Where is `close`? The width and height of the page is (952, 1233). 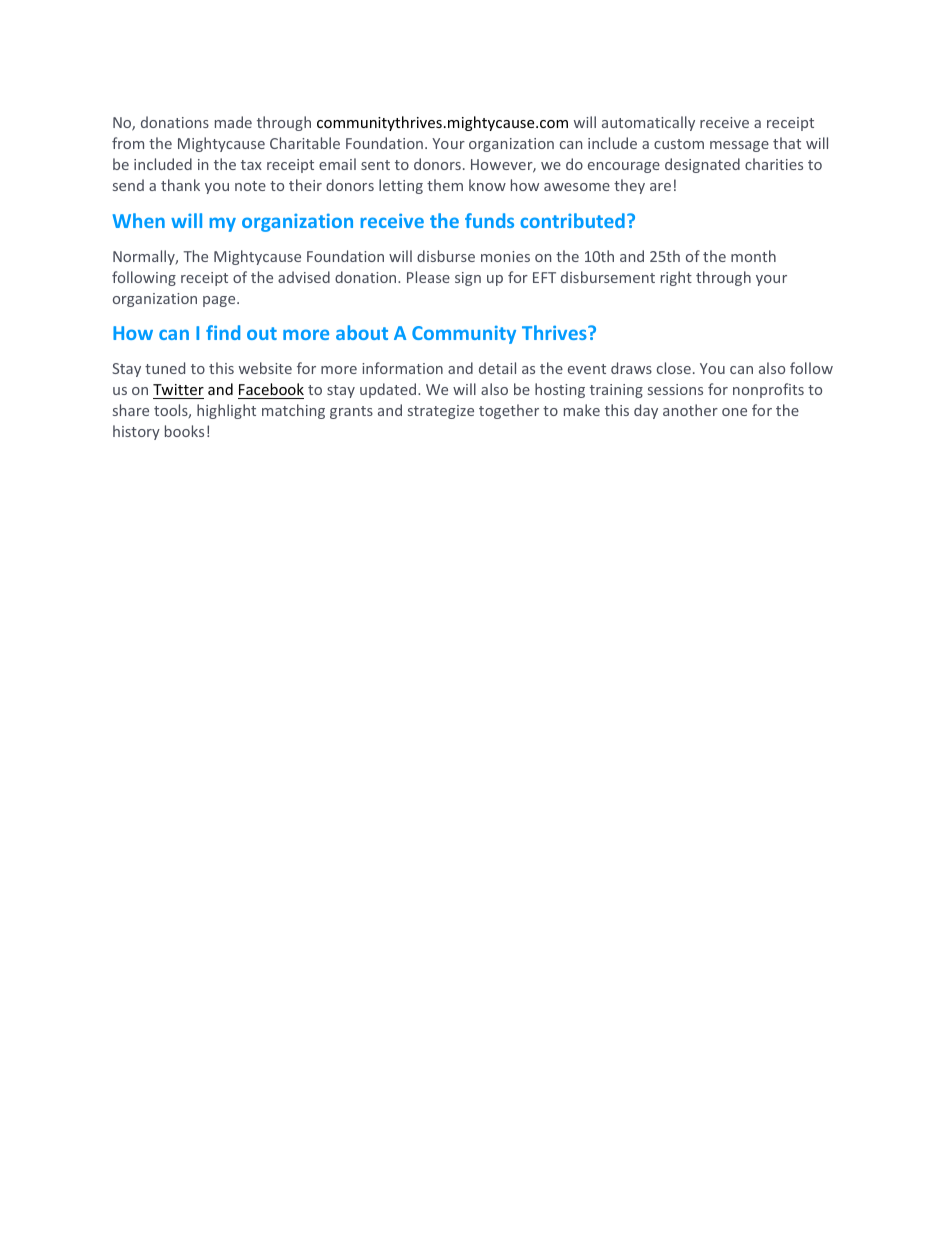
close is located at coordinates (674, 368).
